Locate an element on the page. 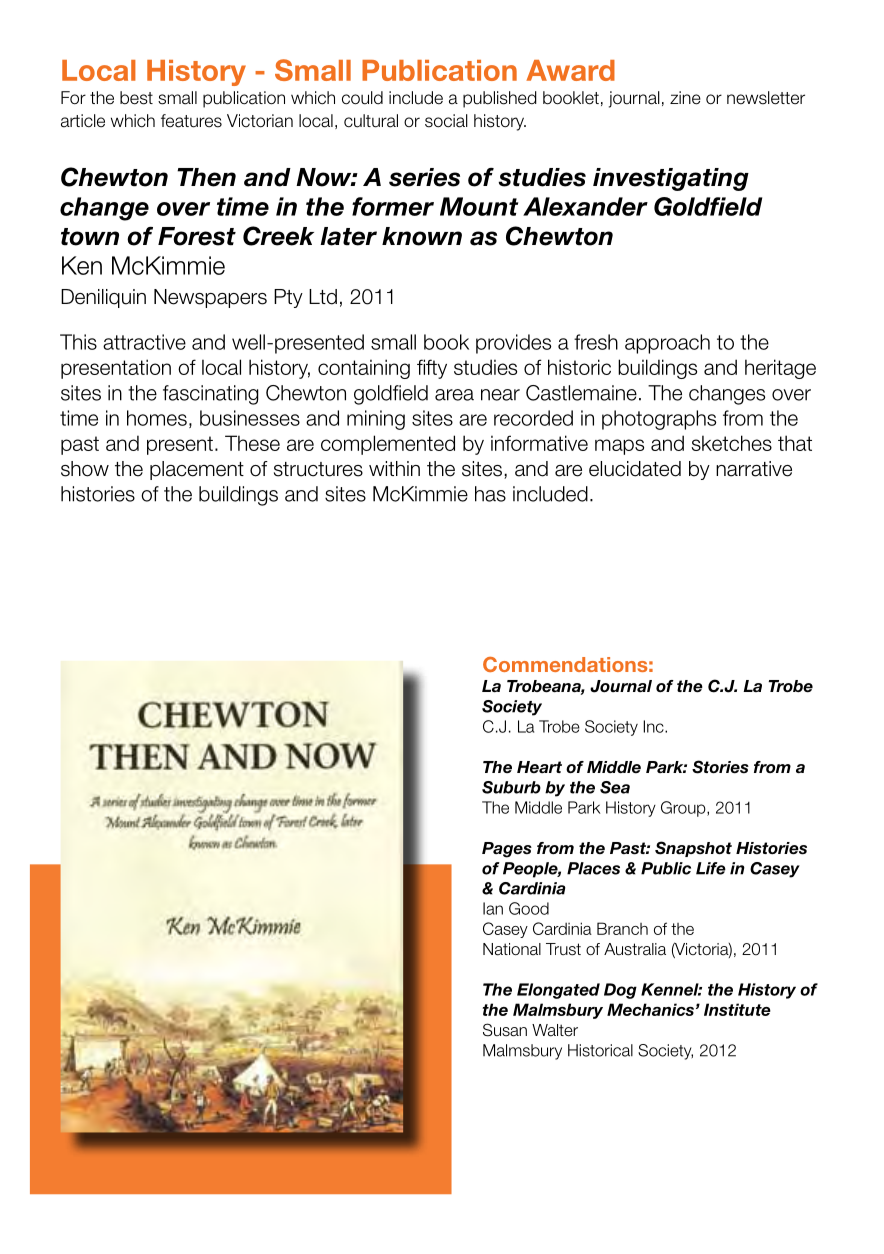 The height and width of the document is (1254, 884). photographs is located at coordinates (659, 420).
